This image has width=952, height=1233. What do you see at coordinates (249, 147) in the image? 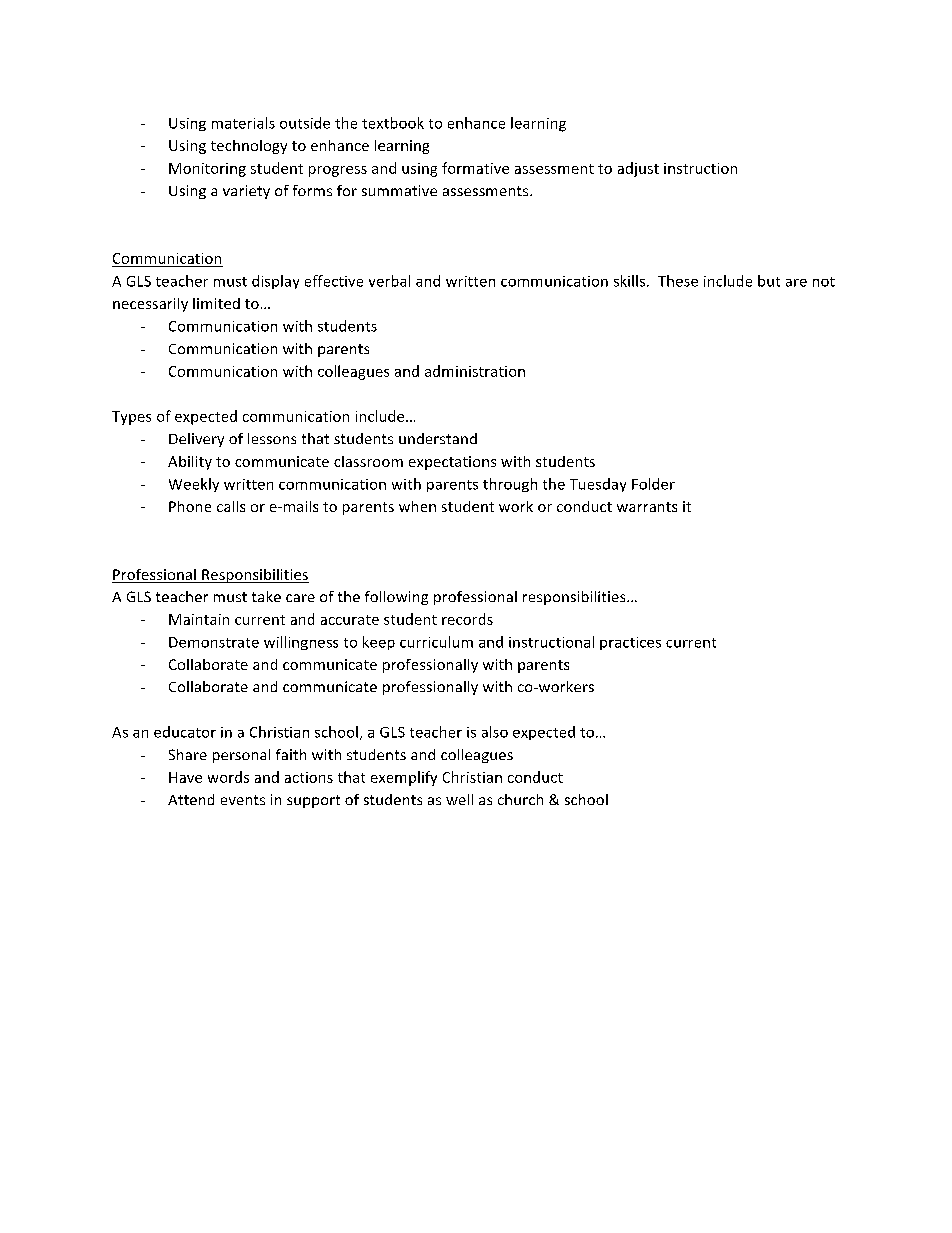
I see `technology` at bounding box center [249, 147].
